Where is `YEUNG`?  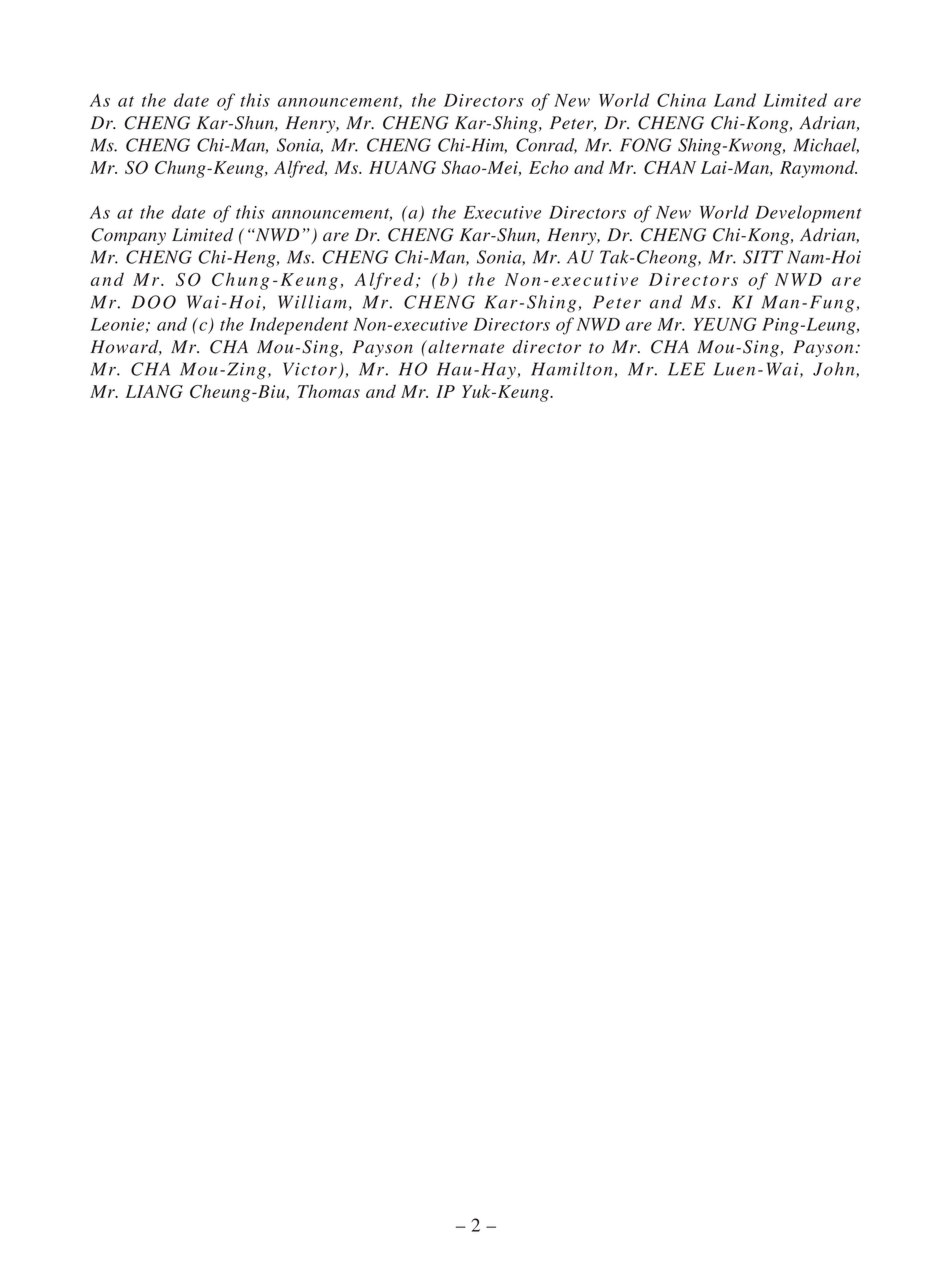 YEUNG is located at coordinates (725, 324).
